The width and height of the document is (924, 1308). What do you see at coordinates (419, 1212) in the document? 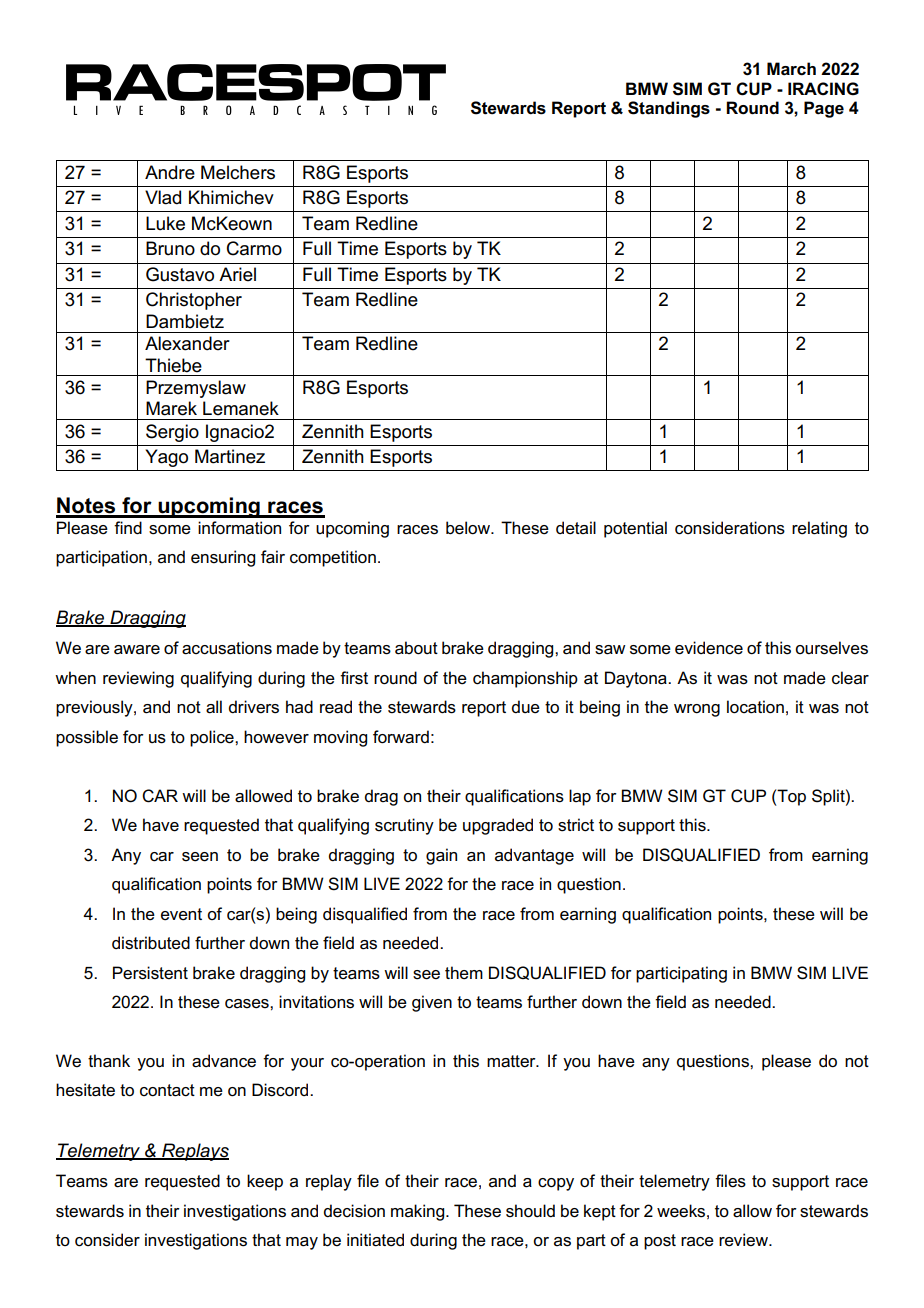
I see `making` at bounding box center [419, 1212].
